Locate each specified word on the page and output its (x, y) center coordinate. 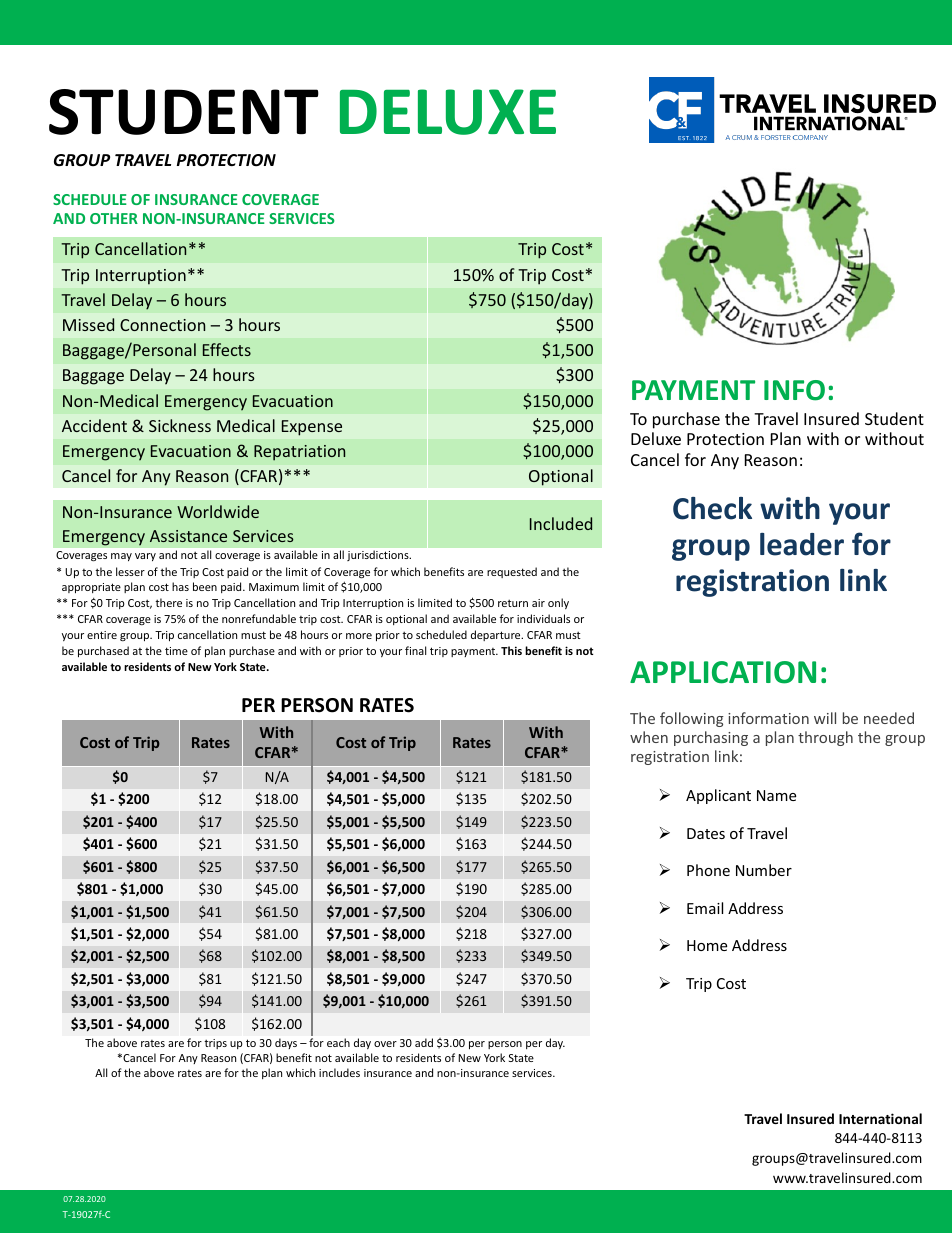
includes (339, 1072)
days (286, 1043)
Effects (227, 349)
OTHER (114, 218)
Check (712, 508)
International (880, 1118)
